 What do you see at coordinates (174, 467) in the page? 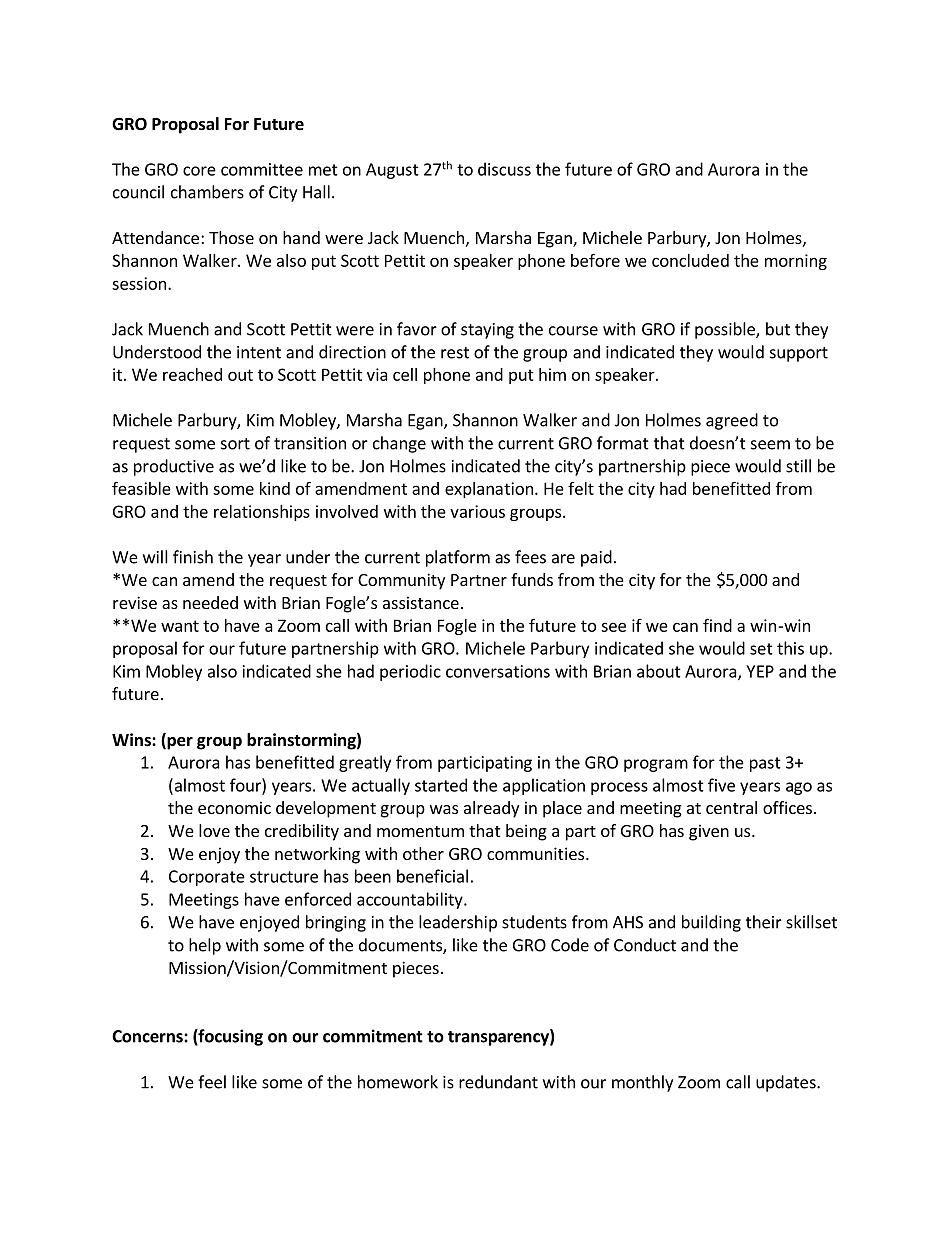
I see `productive` at bounding box center [174, 467].
